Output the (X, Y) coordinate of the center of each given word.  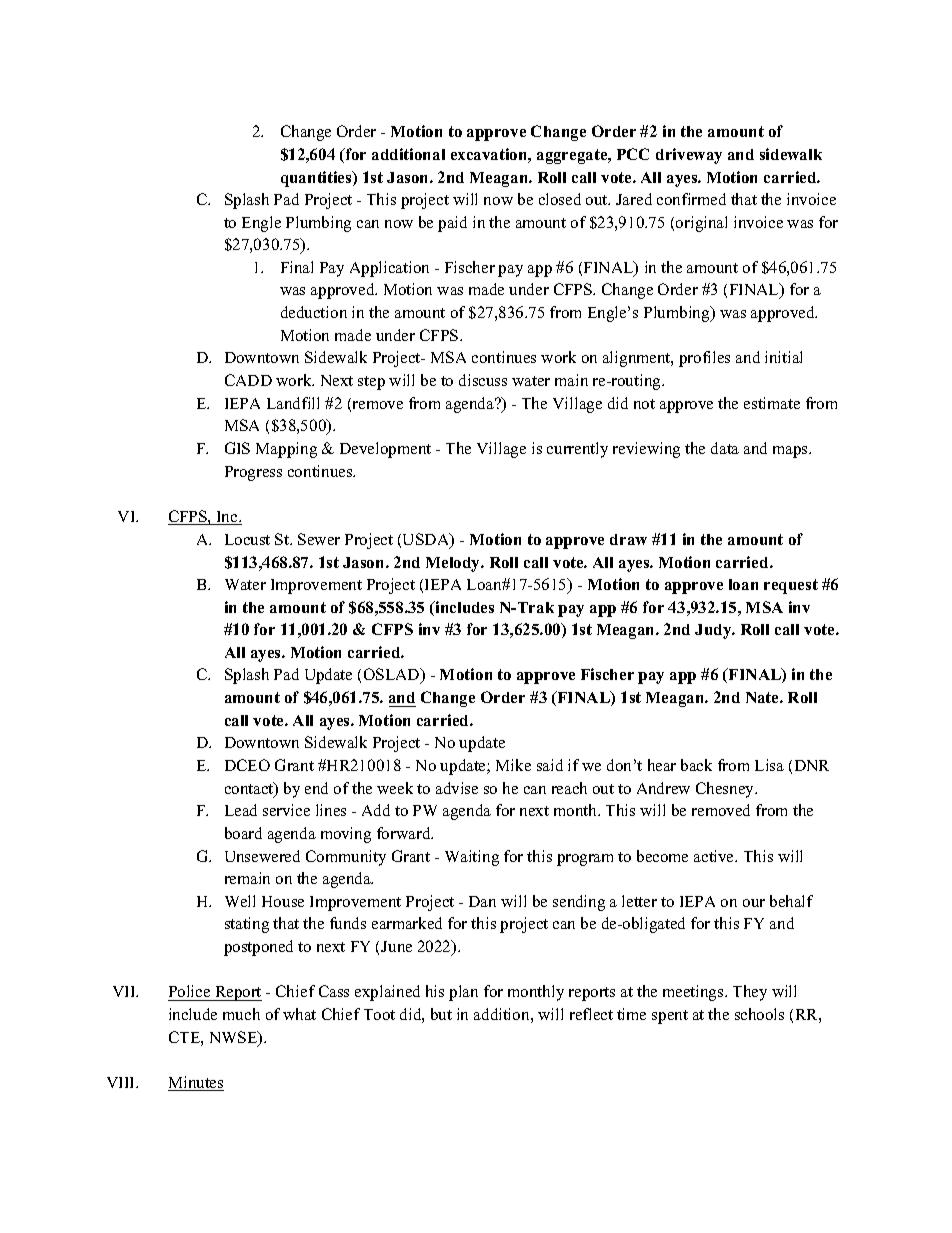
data (725, 448)
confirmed (691, 199)
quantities (317, 179)
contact (250, 789)
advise (457, 788)
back (696, 765)
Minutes (196, 1083)
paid (452, 224)
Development (385, 450)
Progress (253, 473)
